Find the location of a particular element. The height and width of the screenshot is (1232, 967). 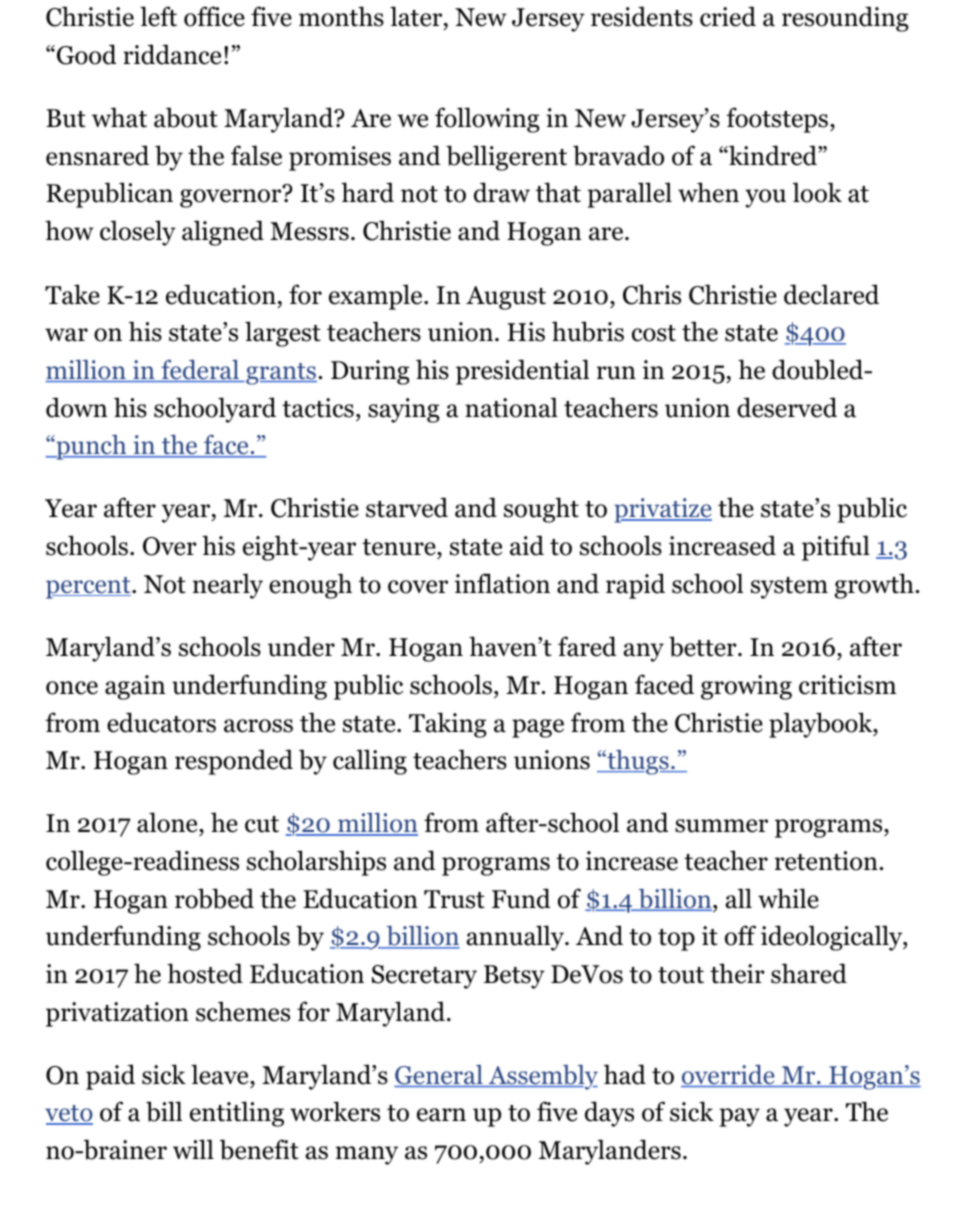

system is located at coordinates (789, 588).
